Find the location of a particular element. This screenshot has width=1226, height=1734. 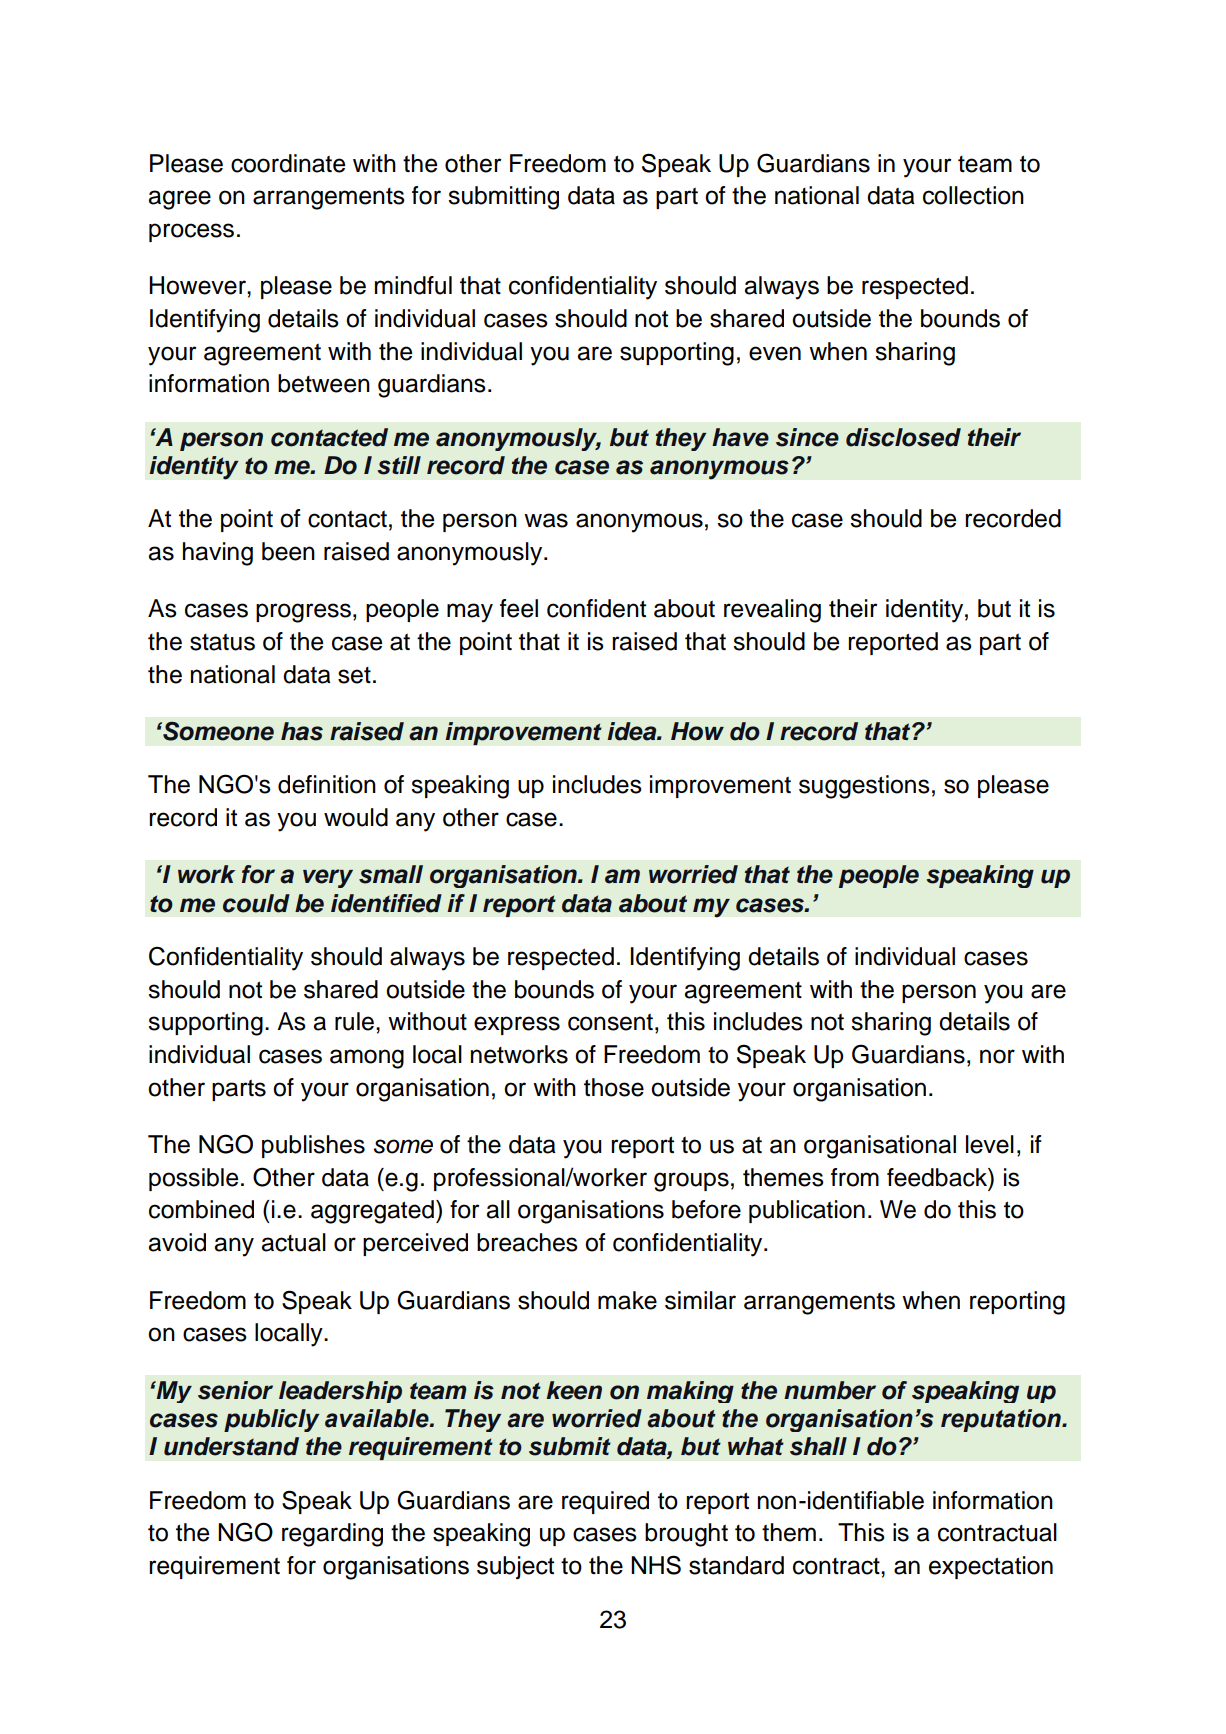

required is located at coordinates (605, 1502).
